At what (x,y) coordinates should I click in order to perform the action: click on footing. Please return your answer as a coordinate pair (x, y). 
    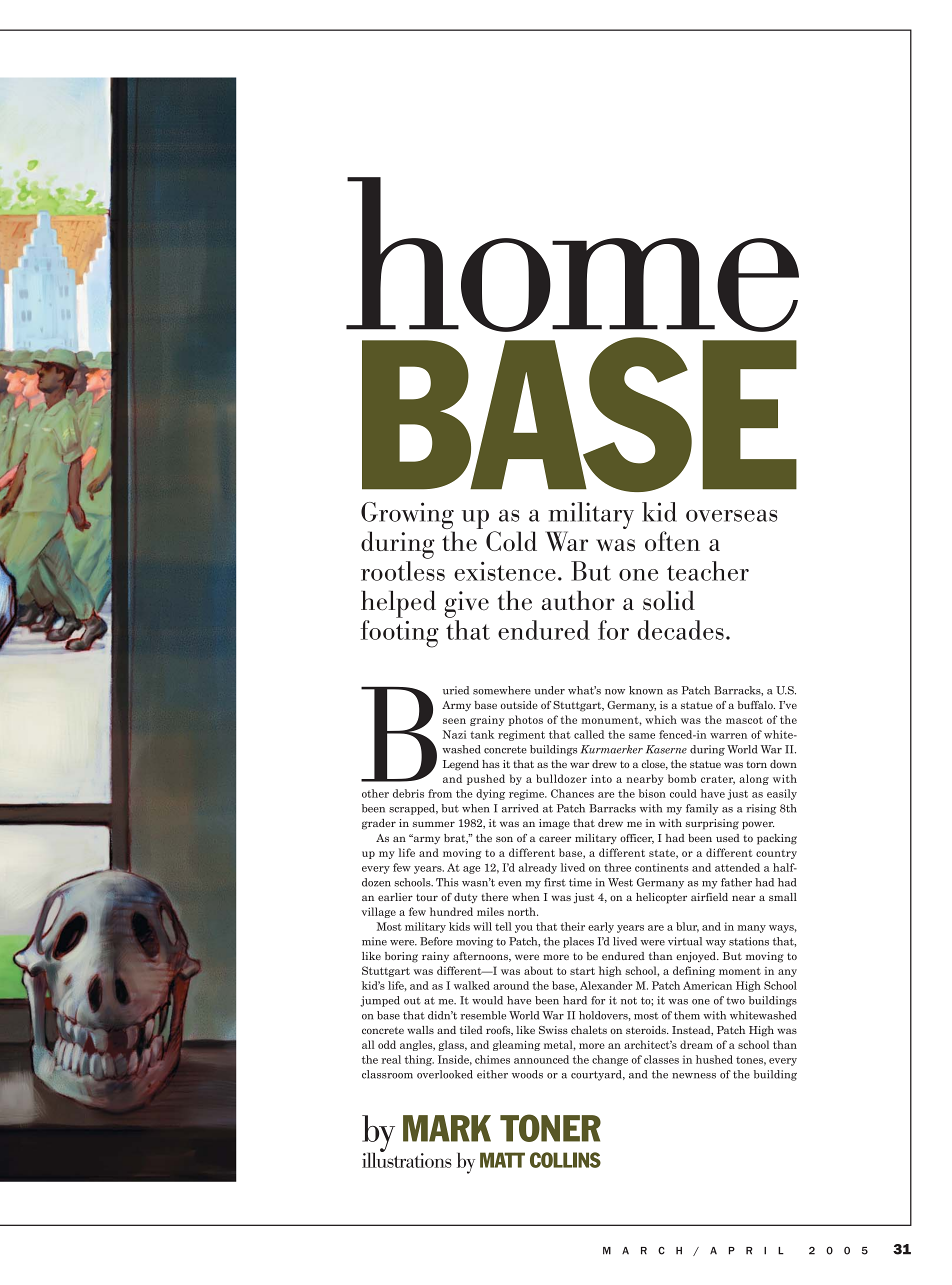
    Looking at the image, I should click on (399, 634).
